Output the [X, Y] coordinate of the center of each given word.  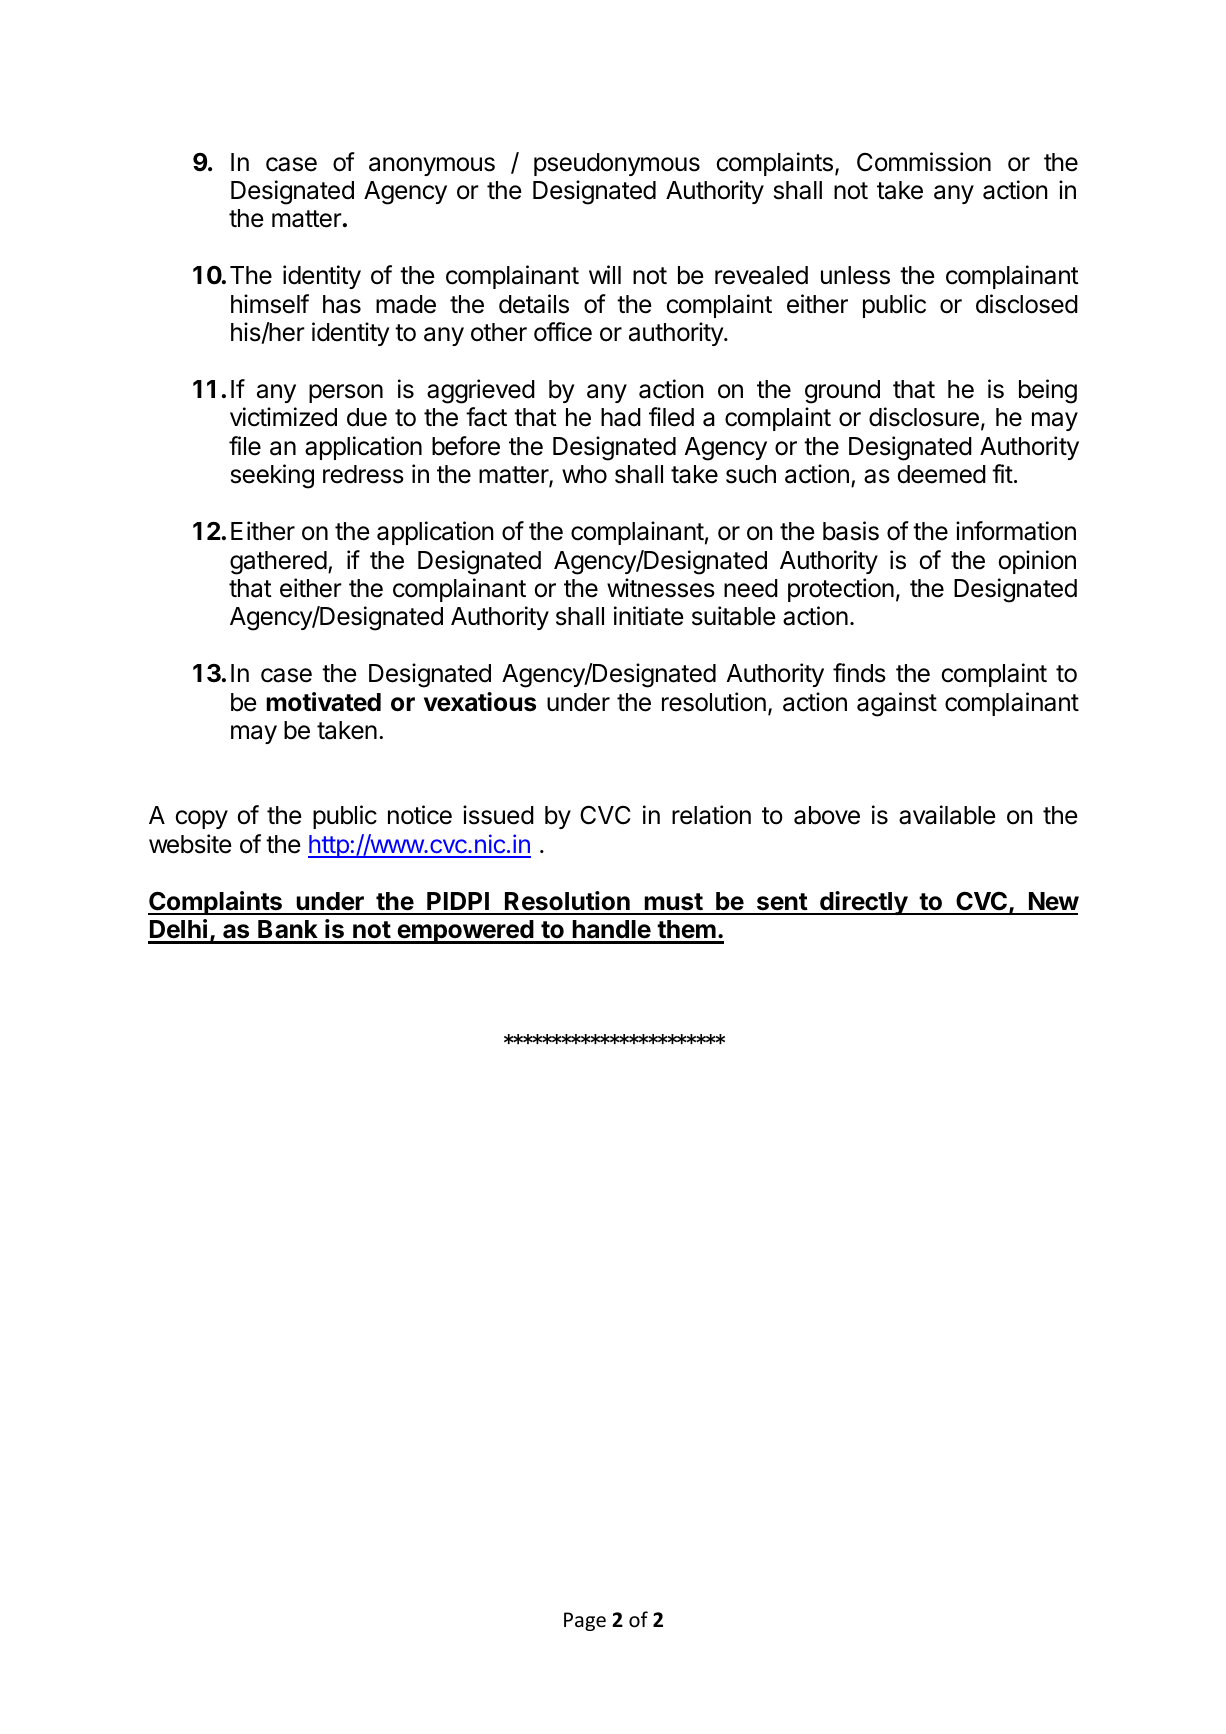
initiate [649, 616]
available [947, 815]
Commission [924, 162]
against [897, 704]
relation [711, 815]
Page [585, 1621]
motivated [323, 702]
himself [270, 304]
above [827, 815]
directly [863, 903]
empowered [465, 932]
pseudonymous [617, 164]
